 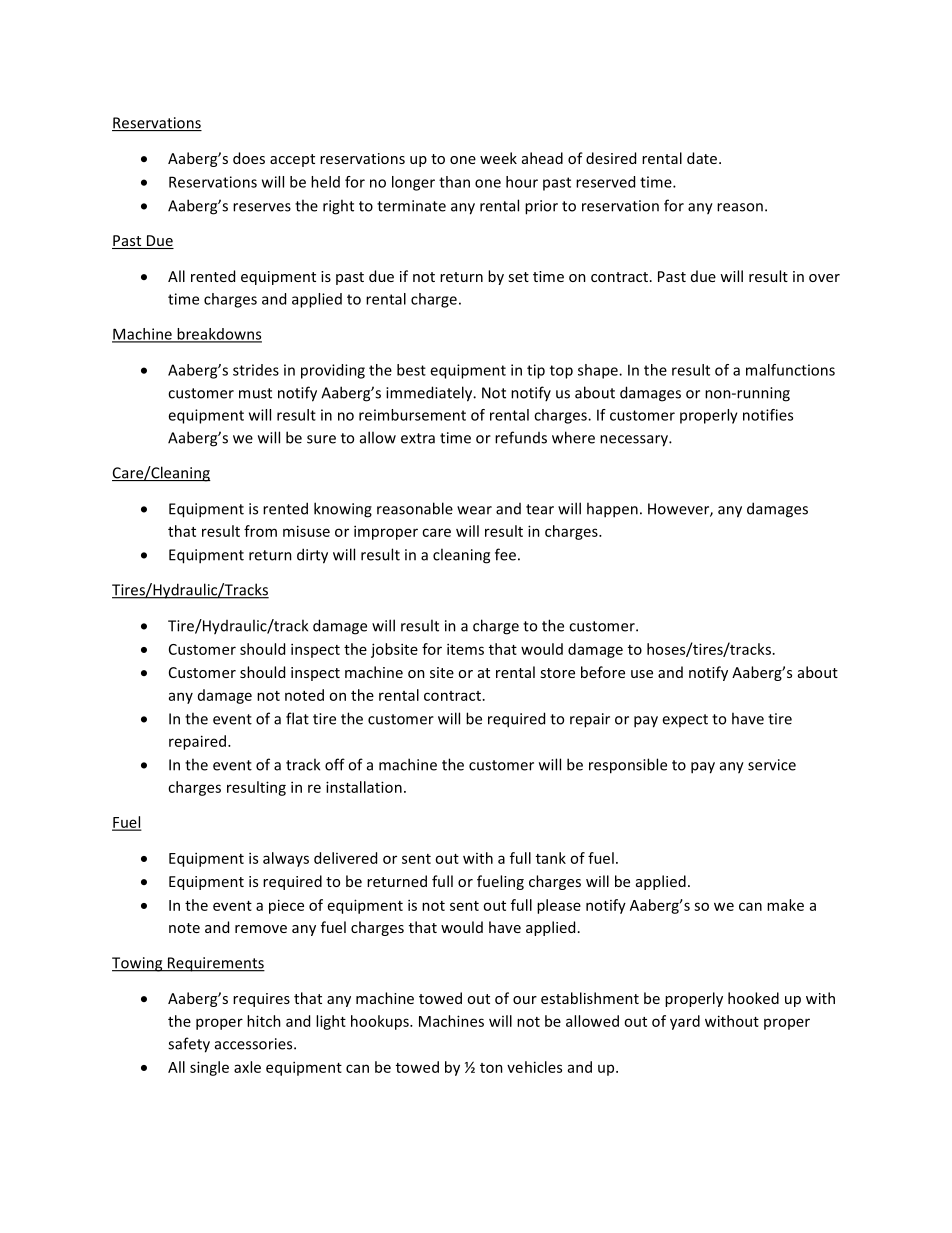 I want to click on items, so click(x=465, y=649).
